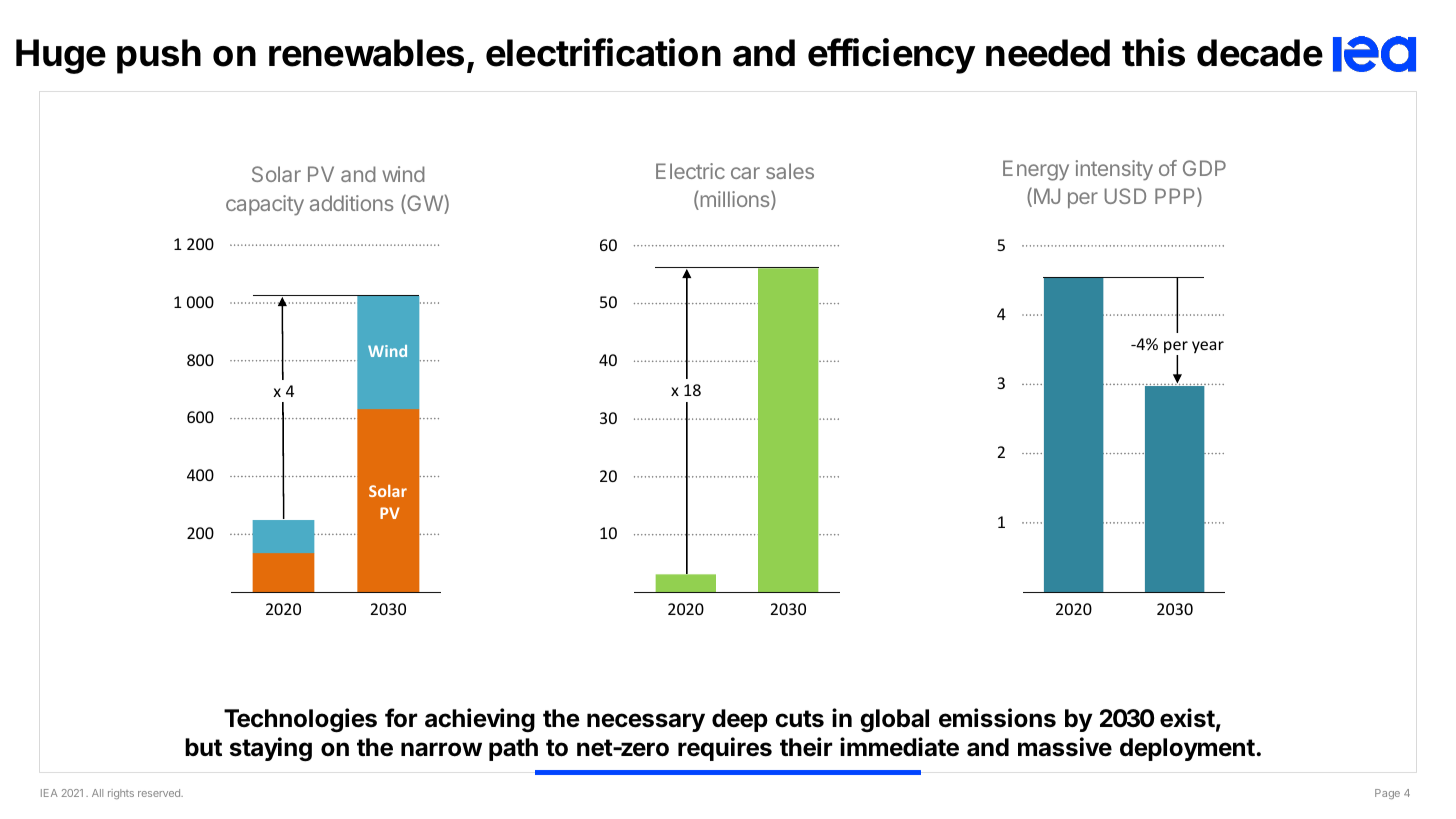 The height and width of the image is (819, 1456). What do you see at coordinates (740, 720) in the image?
I see `deep` at bounding box center [740, 720].
